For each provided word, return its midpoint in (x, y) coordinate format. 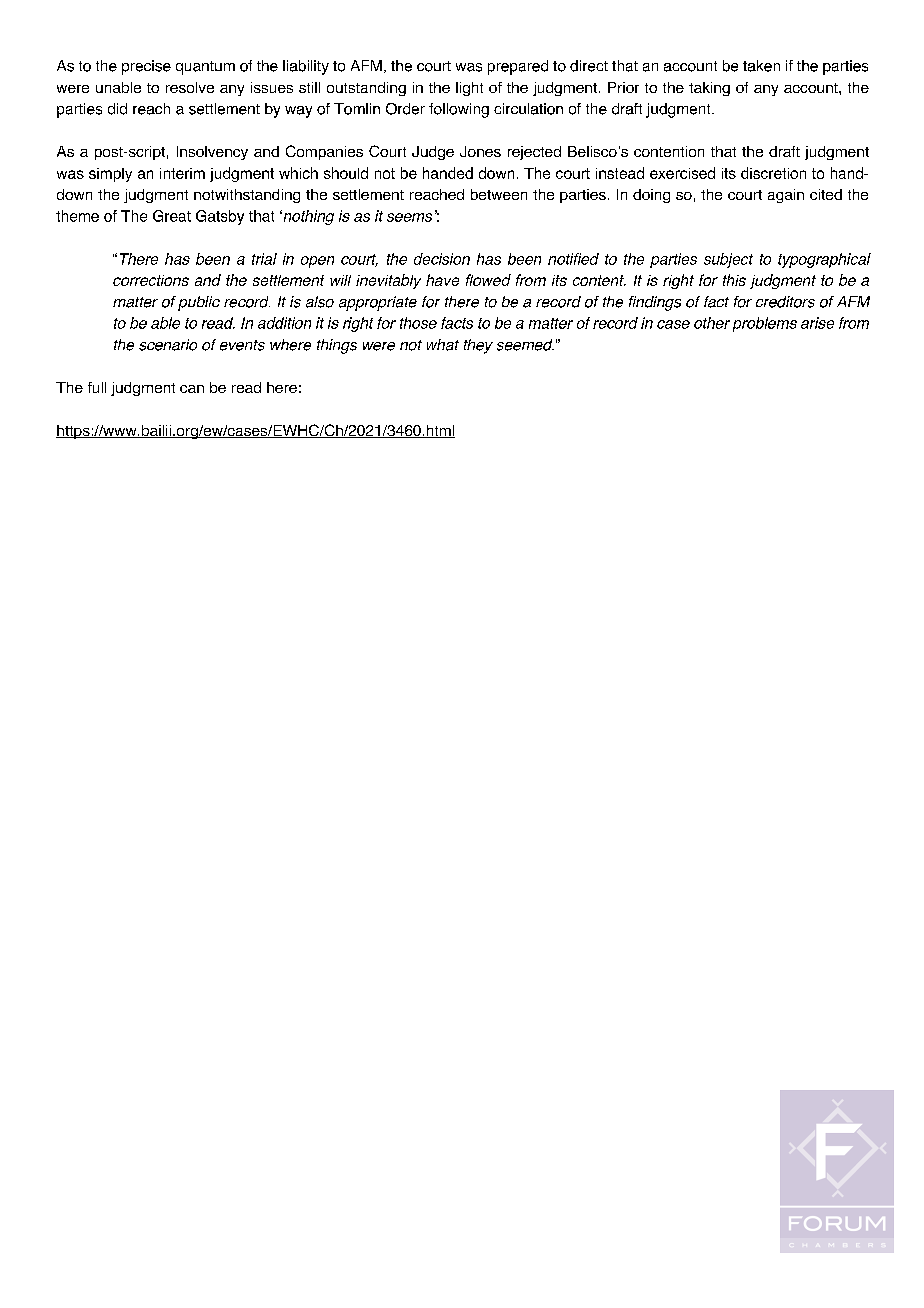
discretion (773, 173)
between (499, 194)
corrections (151, 280)
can (192, 389)
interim (182, 173)
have (442, 280)
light (469, 89)
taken (761, 66)
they (478, 346)
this (734, 280)
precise (146, 67)
